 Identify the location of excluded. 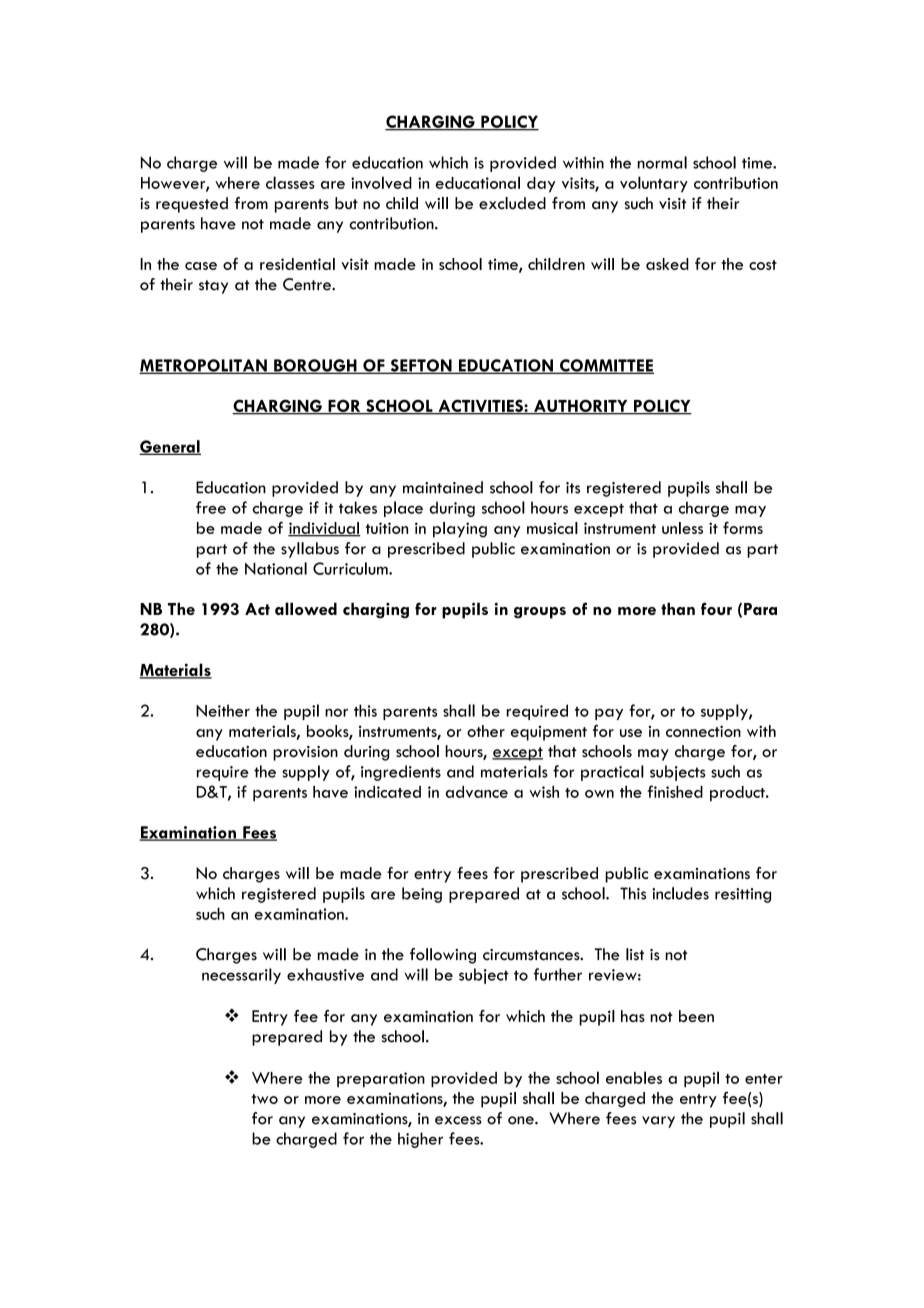
(512, 203).
